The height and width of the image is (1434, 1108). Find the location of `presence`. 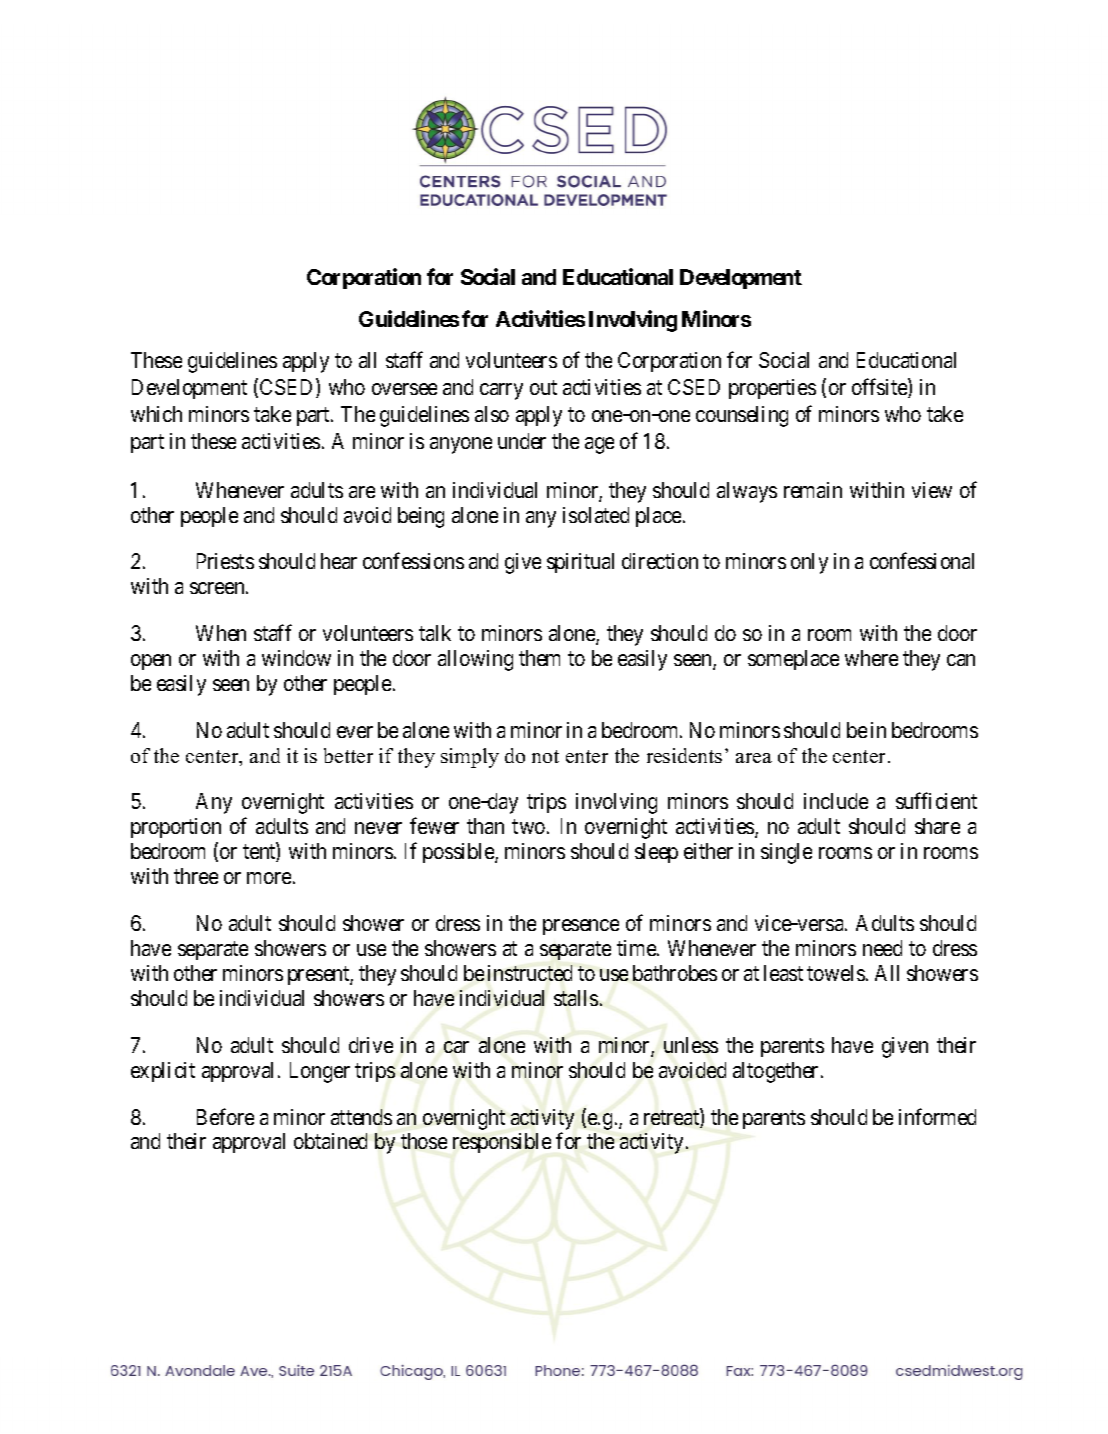

presence is located at coordinates (581, 927).
